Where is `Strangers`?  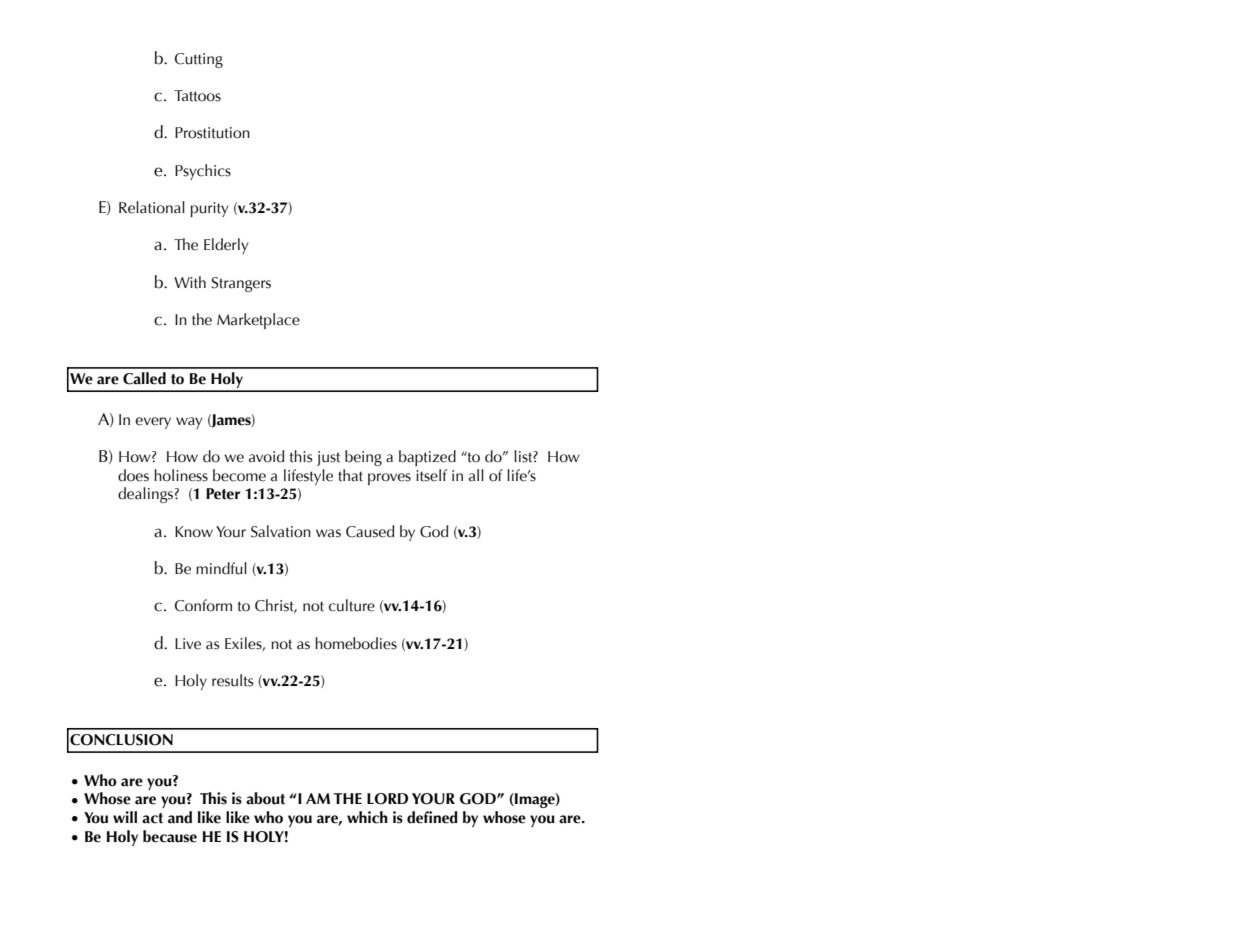
Strangers is located at coordinates (241, 284).
